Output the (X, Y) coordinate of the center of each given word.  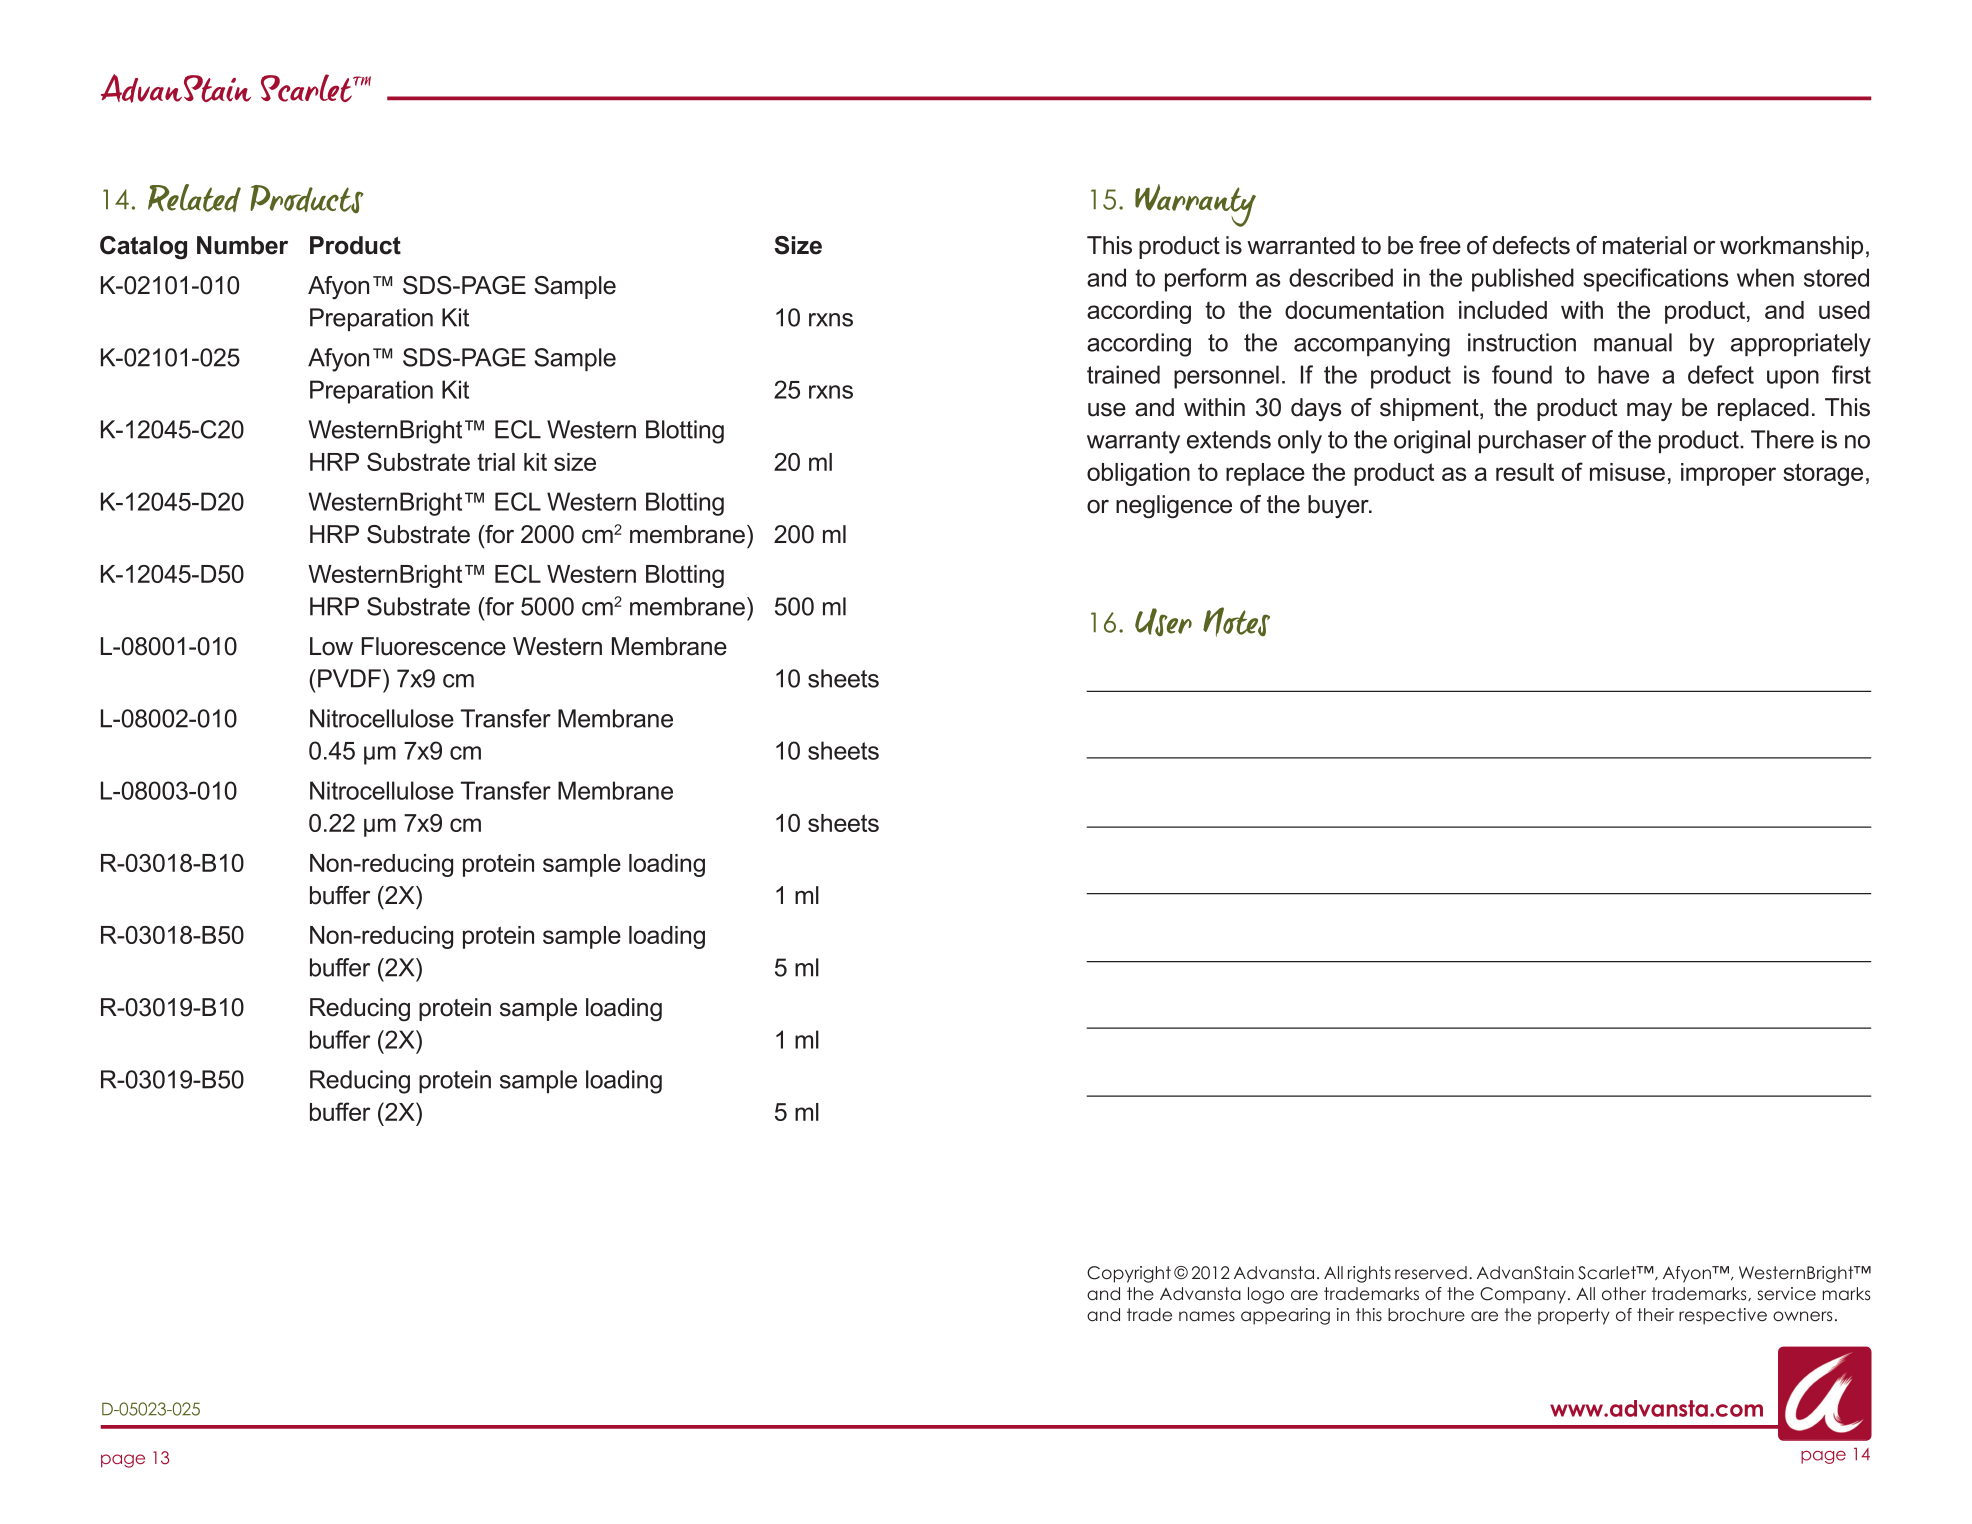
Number (242, 245)
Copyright (1129, 1274)
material (1645, 245)
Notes (1236, 622)
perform (1205, 280)
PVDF (349, 678)
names (1207, 1316)
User (1163, 622)
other (1624, 1294)
